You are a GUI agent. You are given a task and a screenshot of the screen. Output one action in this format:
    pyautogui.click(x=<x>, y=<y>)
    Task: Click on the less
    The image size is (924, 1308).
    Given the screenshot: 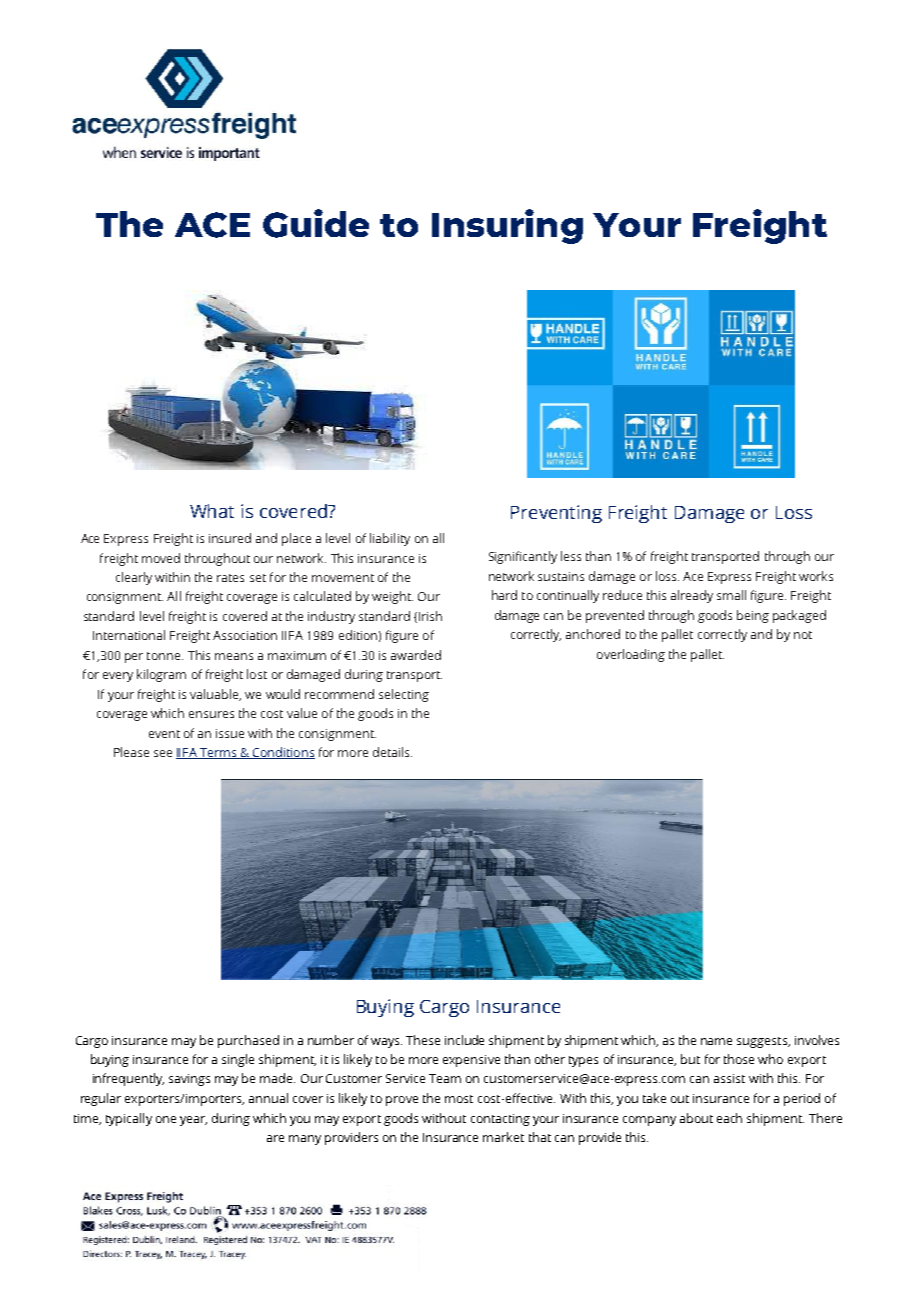 What is the action you would take?
    pyautogui.click(x=571, y=556)
